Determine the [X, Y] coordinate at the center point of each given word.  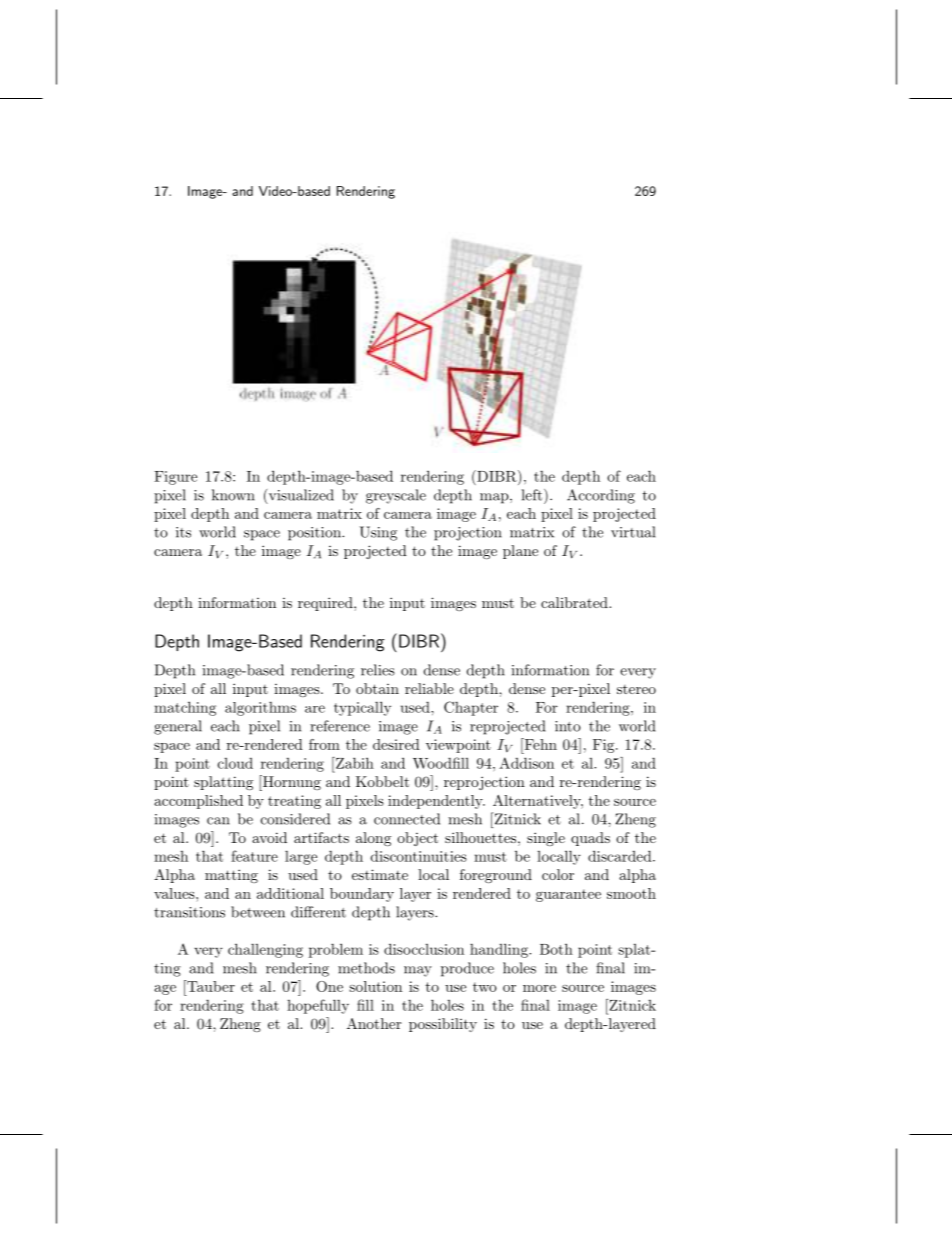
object [417, 839]
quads [590, 839]
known [233, 495]
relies [378, 670]
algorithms [260, 709]
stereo [636, 689]
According [601, 496]
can [218, 821]
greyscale [396, 496]
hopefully [318, 1006]
